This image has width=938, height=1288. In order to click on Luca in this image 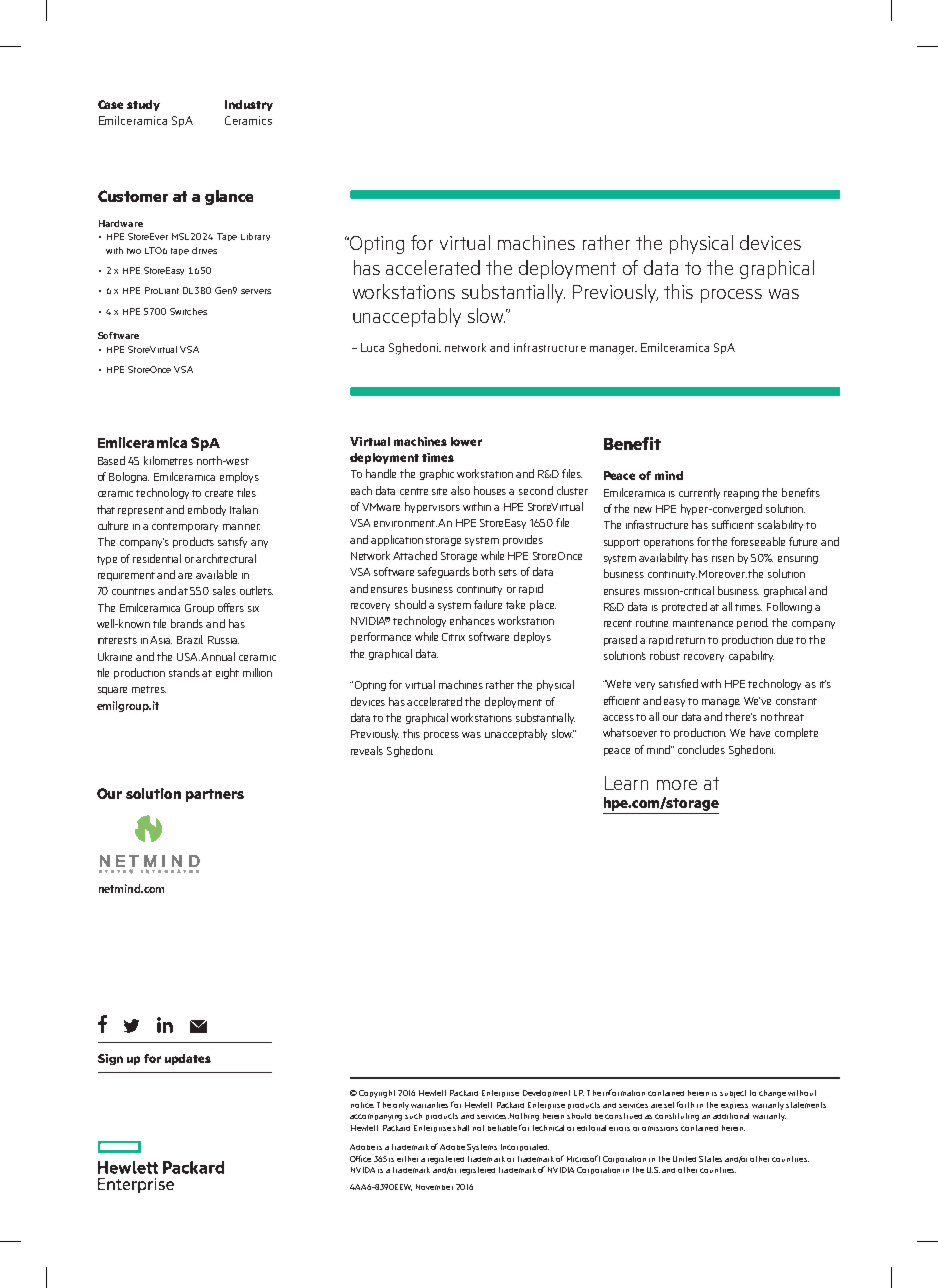, I will do `click(372, 347)`.
